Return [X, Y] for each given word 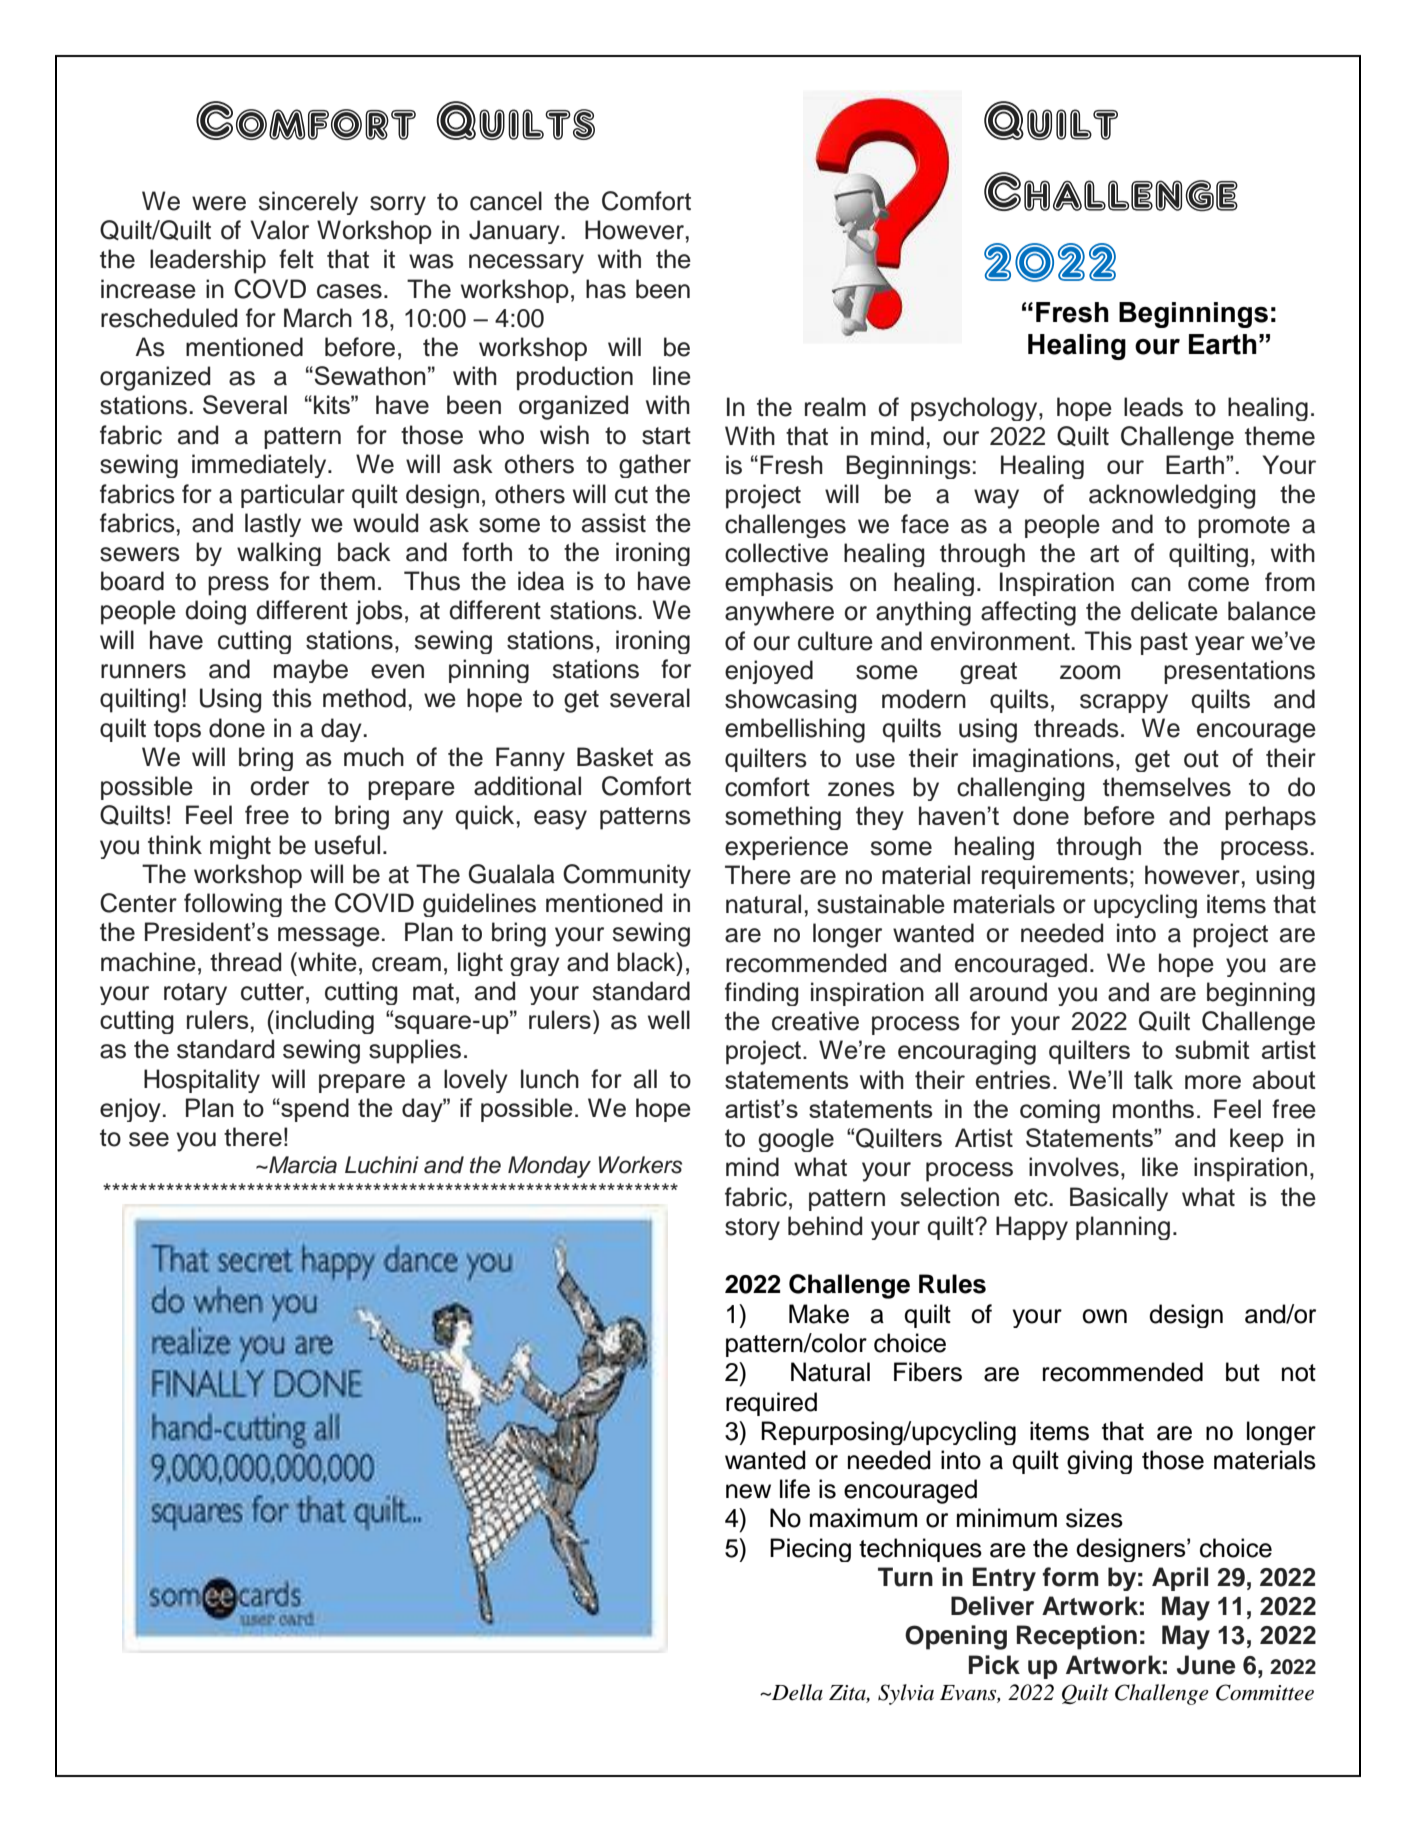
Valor [279, 230]
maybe [311, 671]
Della [796, 1692]
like [1160, 1167]
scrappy [1124, 703]
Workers [640, 1165]
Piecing [810, 1550]
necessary [526, 264]
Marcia [302, 1165]
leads [1153, 407]
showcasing [790, 701]
